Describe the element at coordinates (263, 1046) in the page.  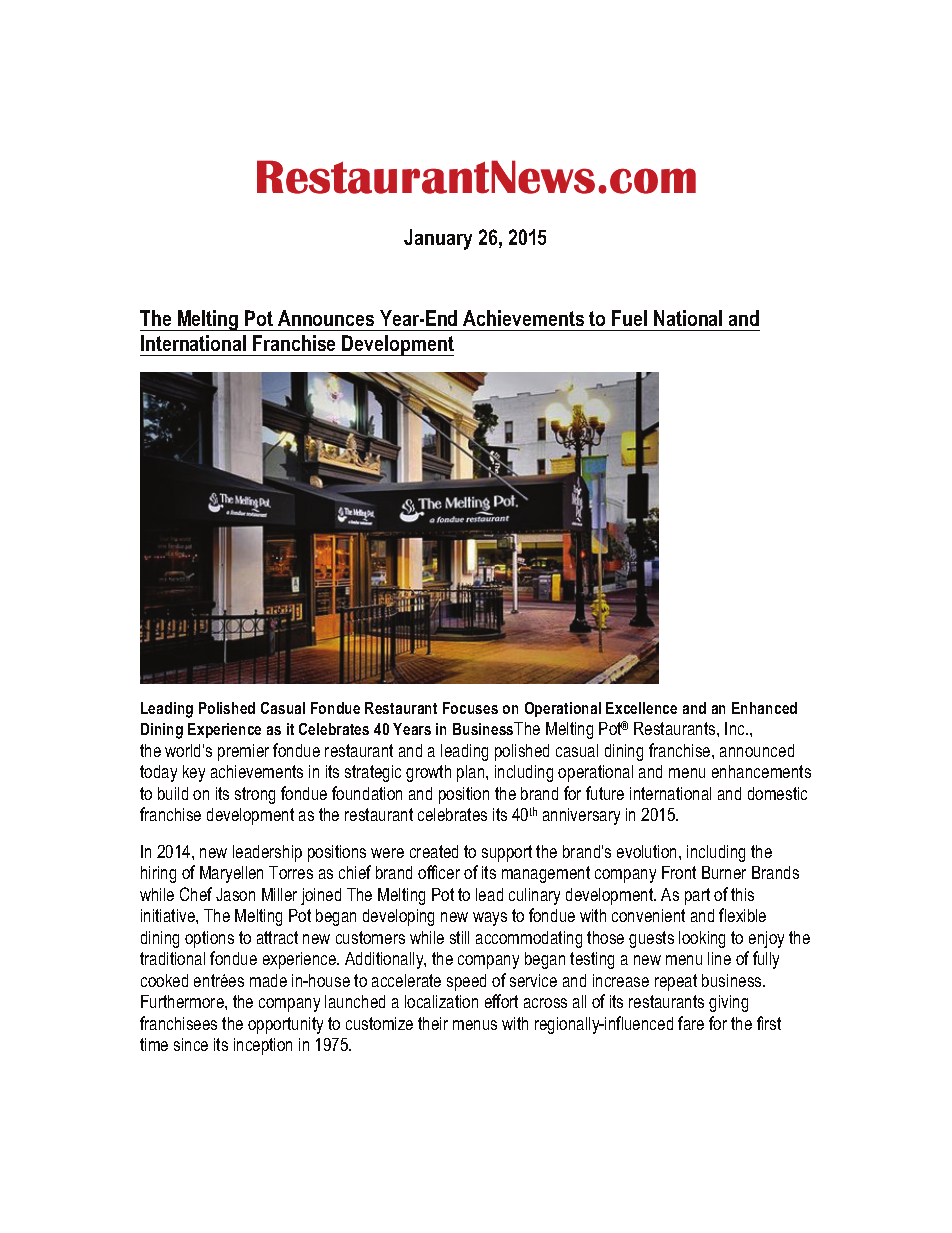
I see `inception` at that location.
